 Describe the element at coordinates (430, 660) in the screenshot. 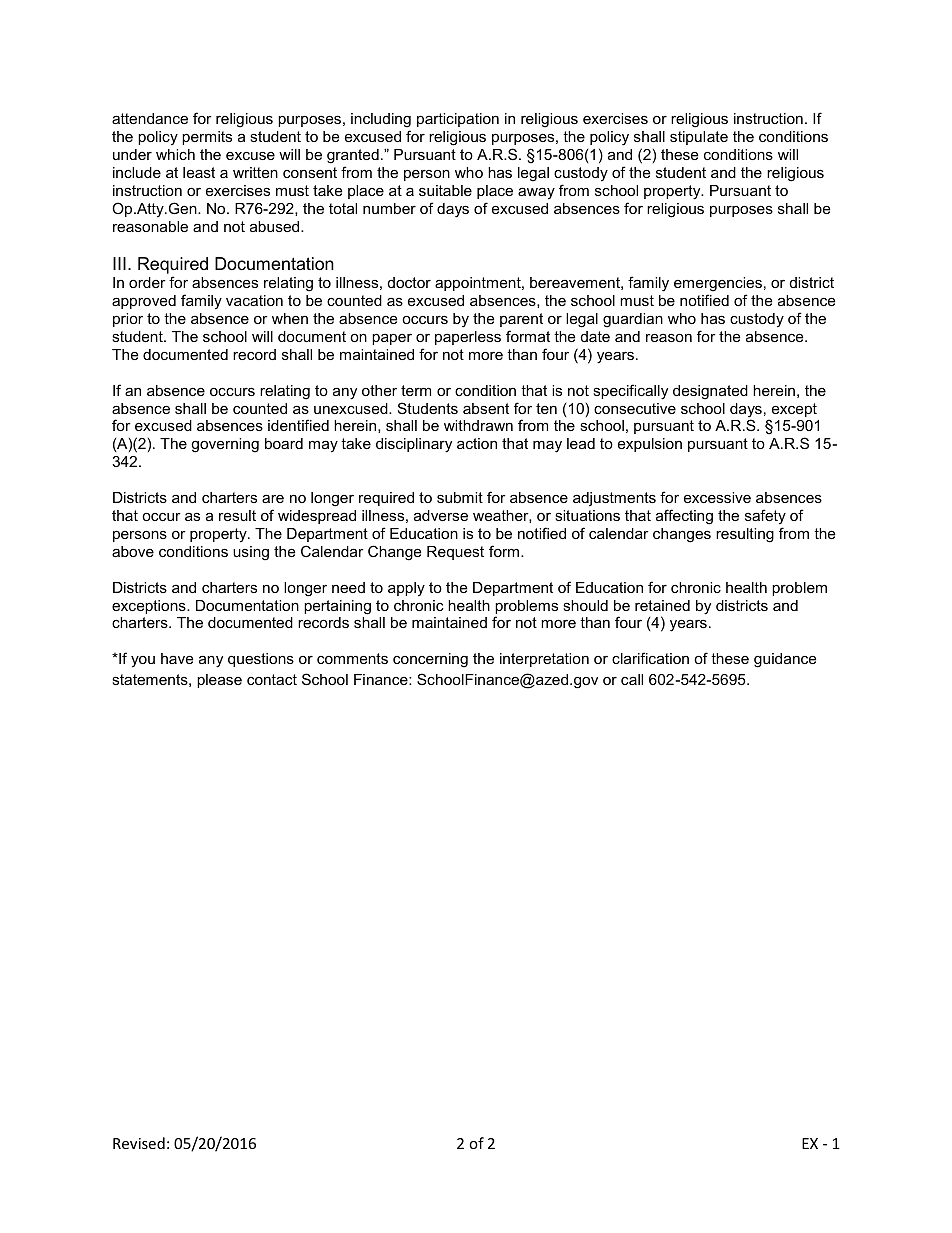

I see `concerning` at that location.
